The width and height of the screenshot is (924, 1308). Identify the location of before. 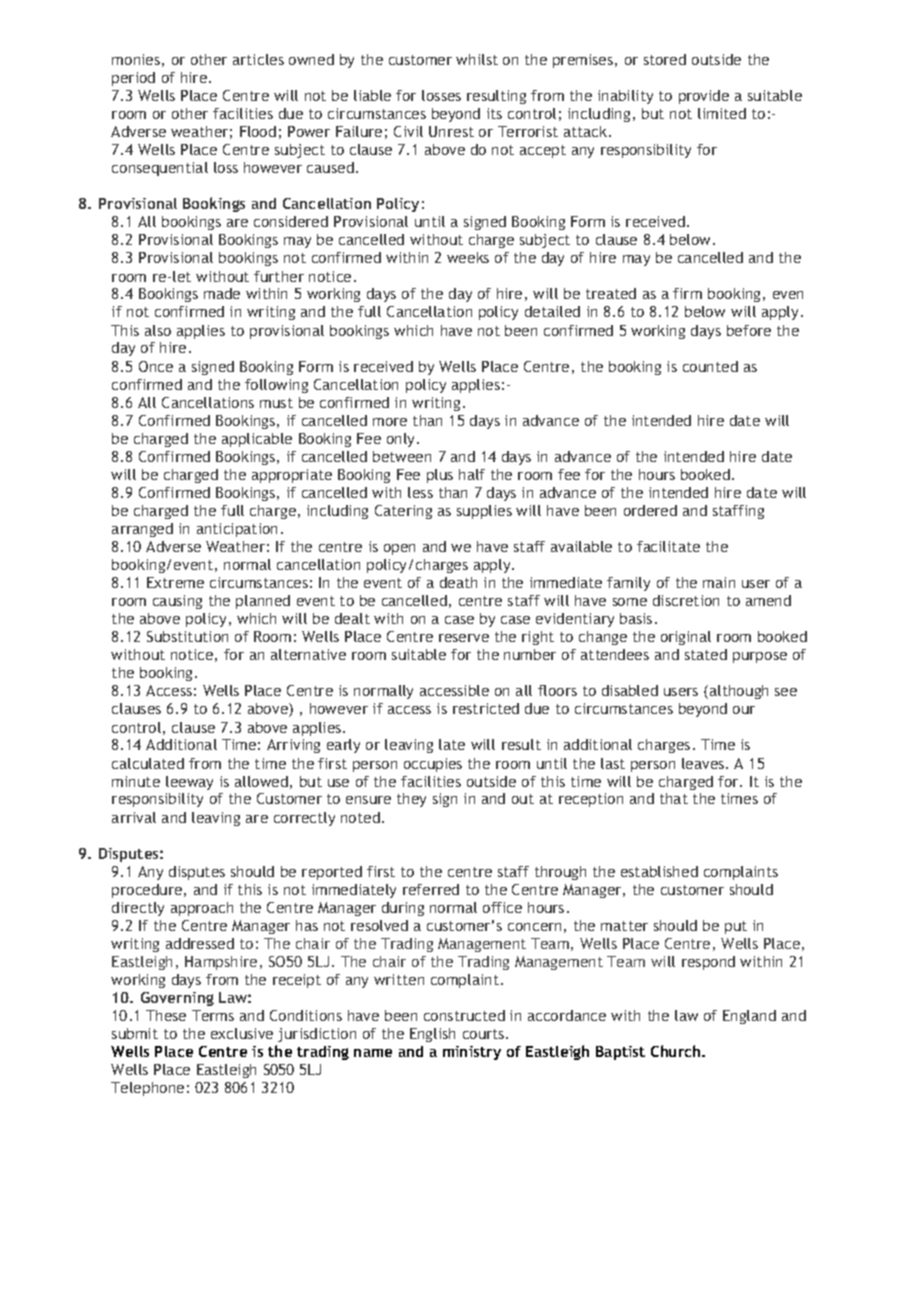
(749, 330).
